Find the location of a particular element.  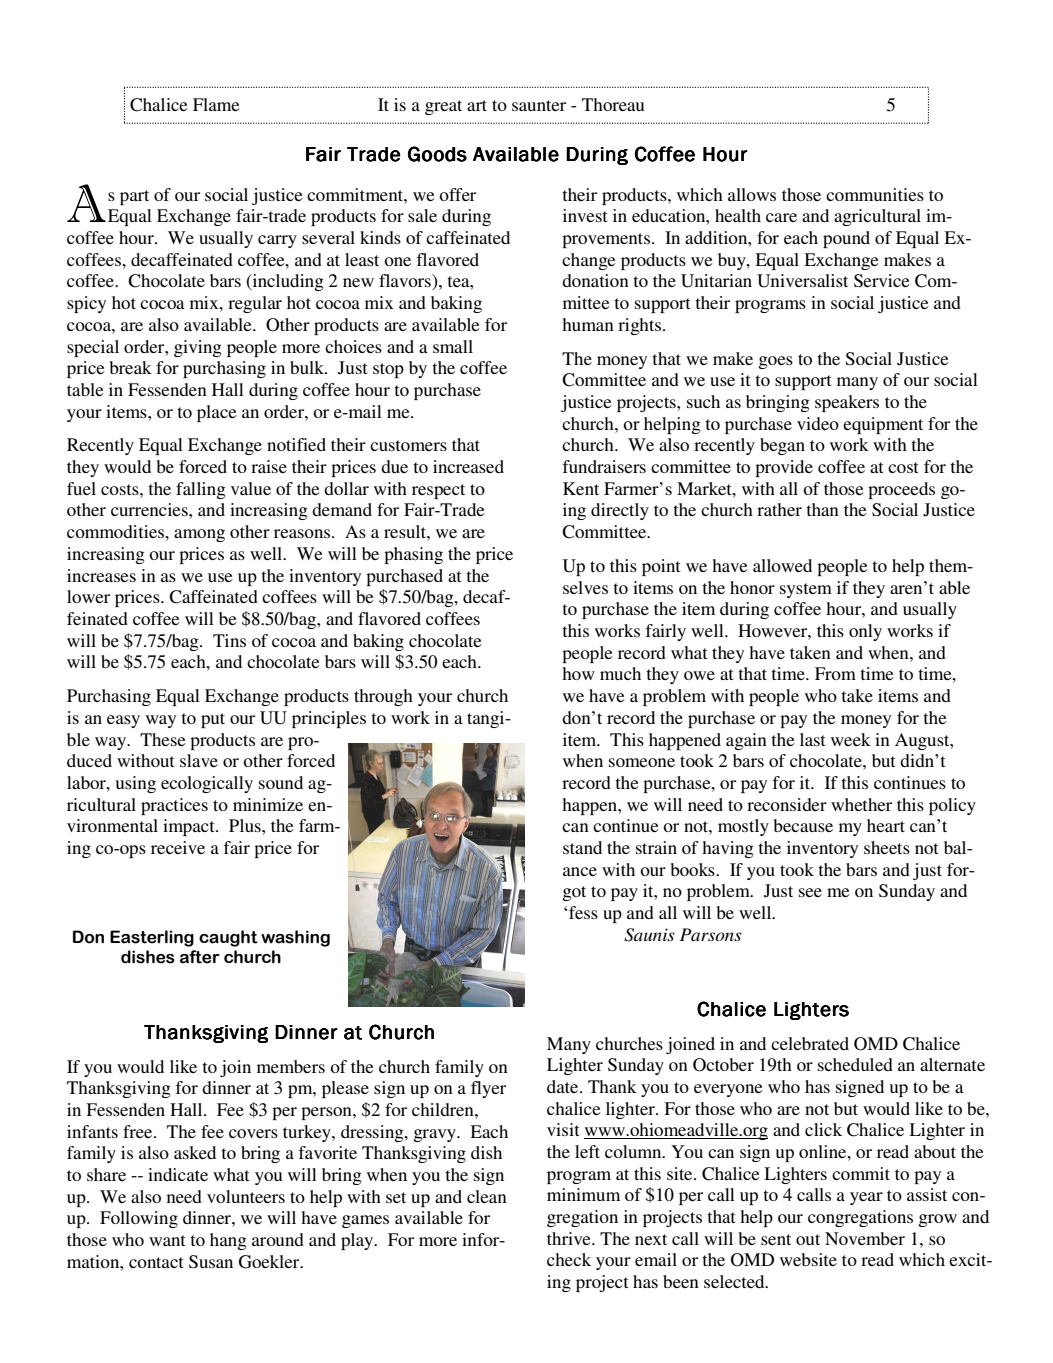

speakers is located at coordinates (847, 403).
